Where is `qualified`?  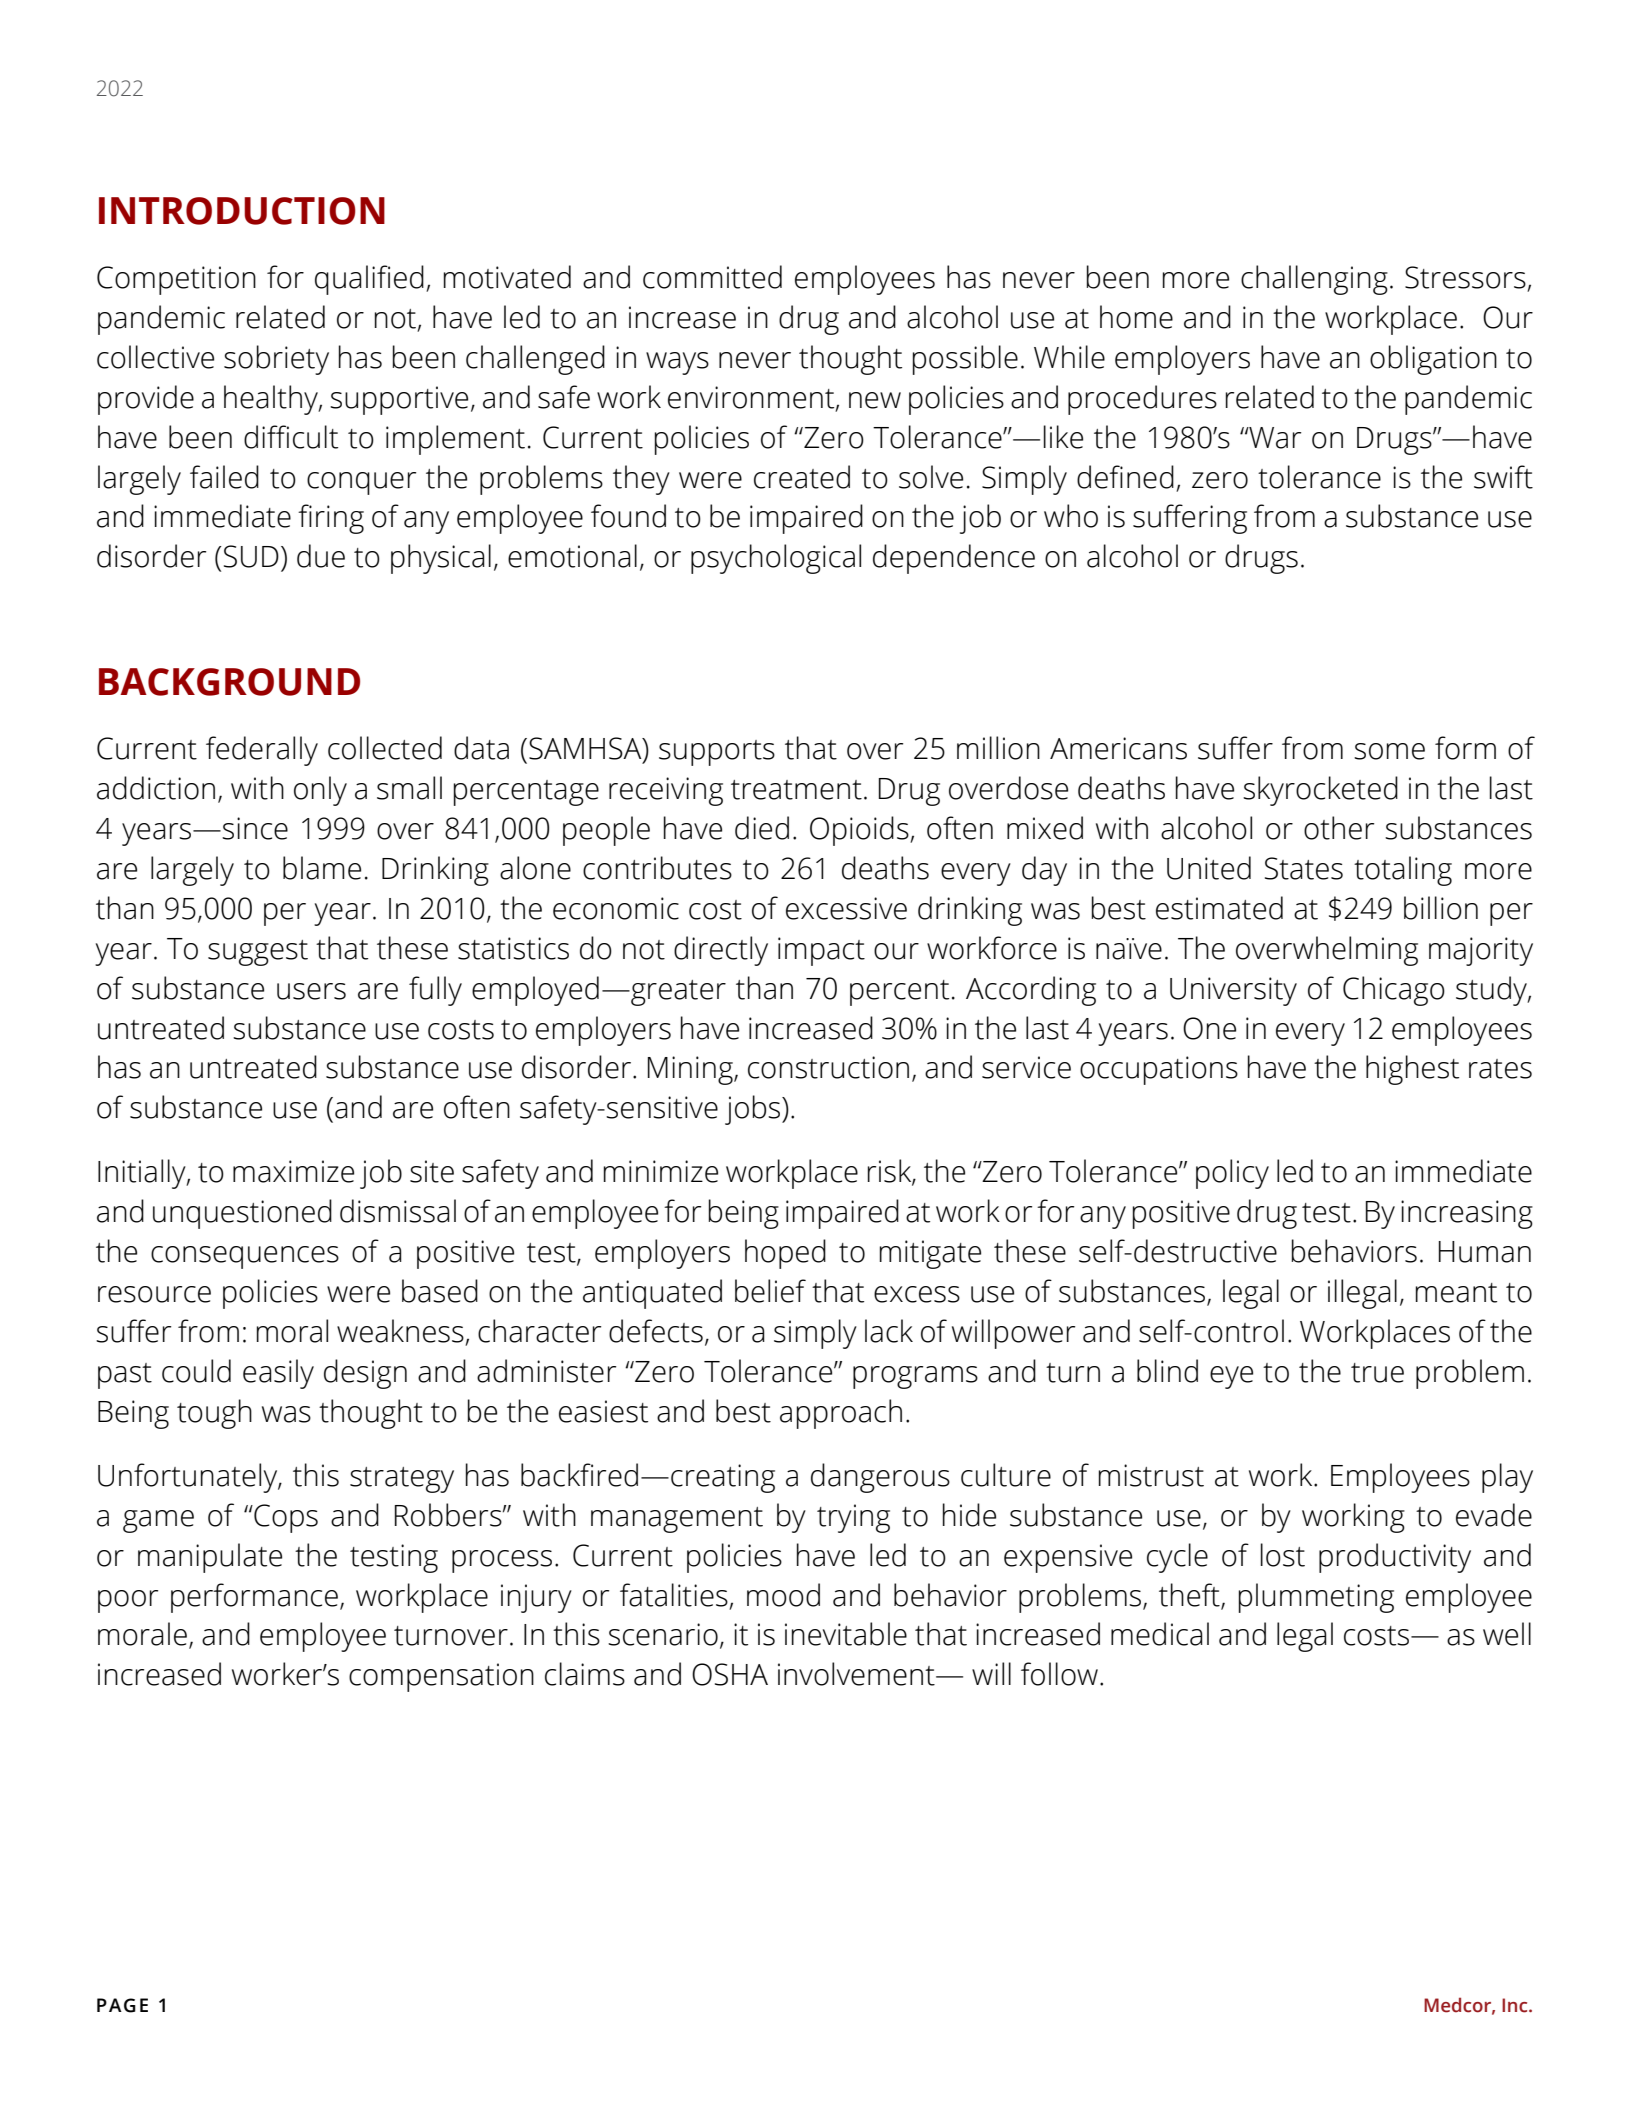 qualified is located at coordinates (369, 280).
